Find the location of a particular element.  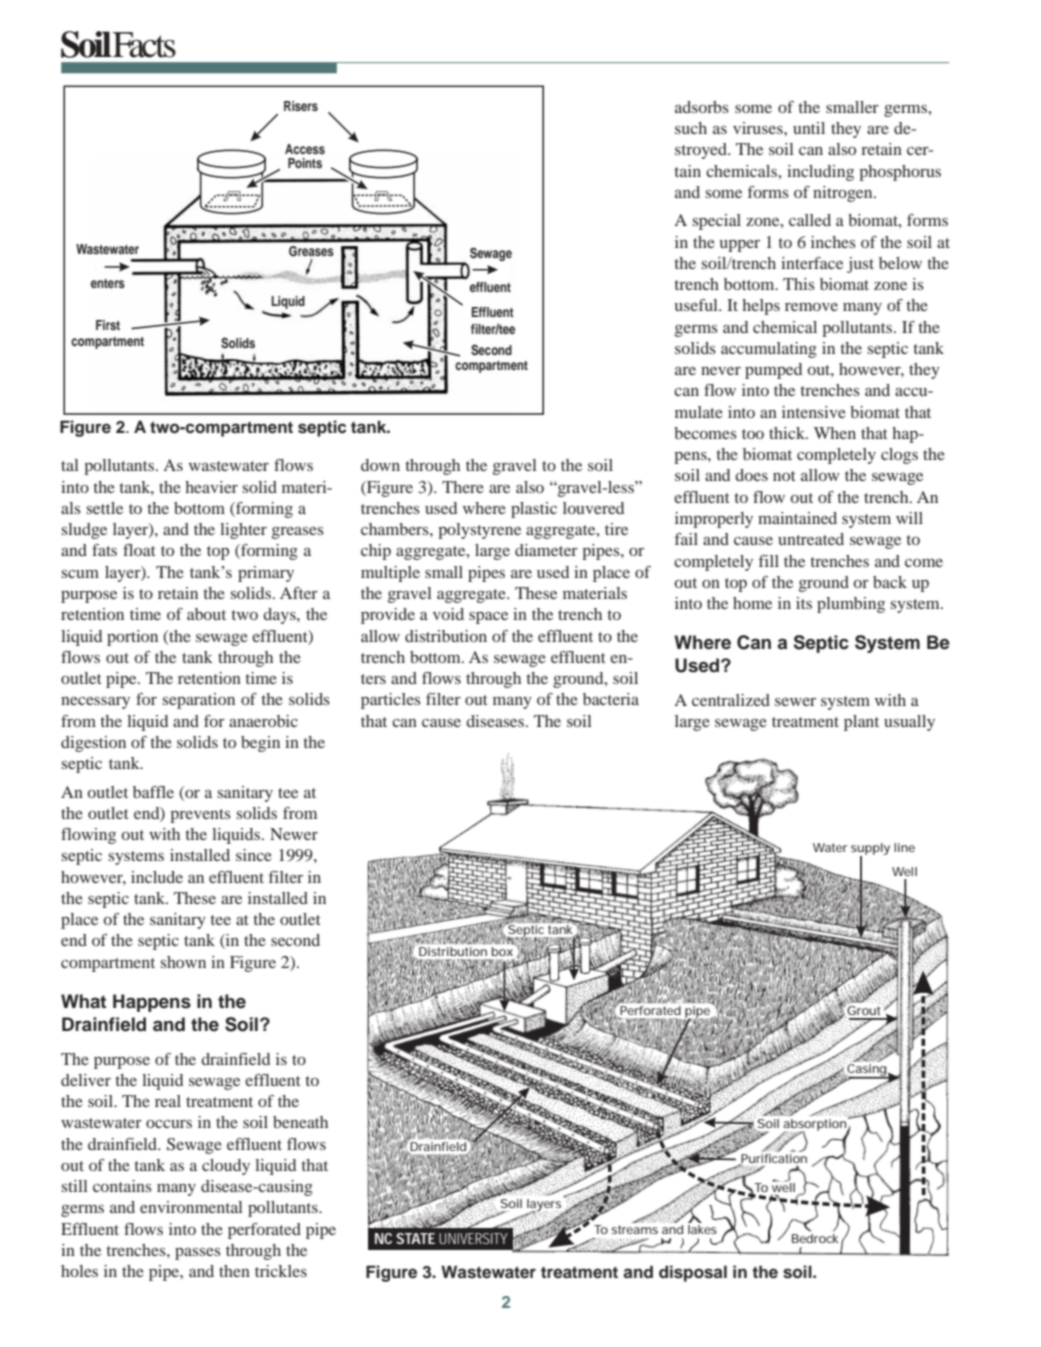

intensive is located at coordinates (814, 412).
